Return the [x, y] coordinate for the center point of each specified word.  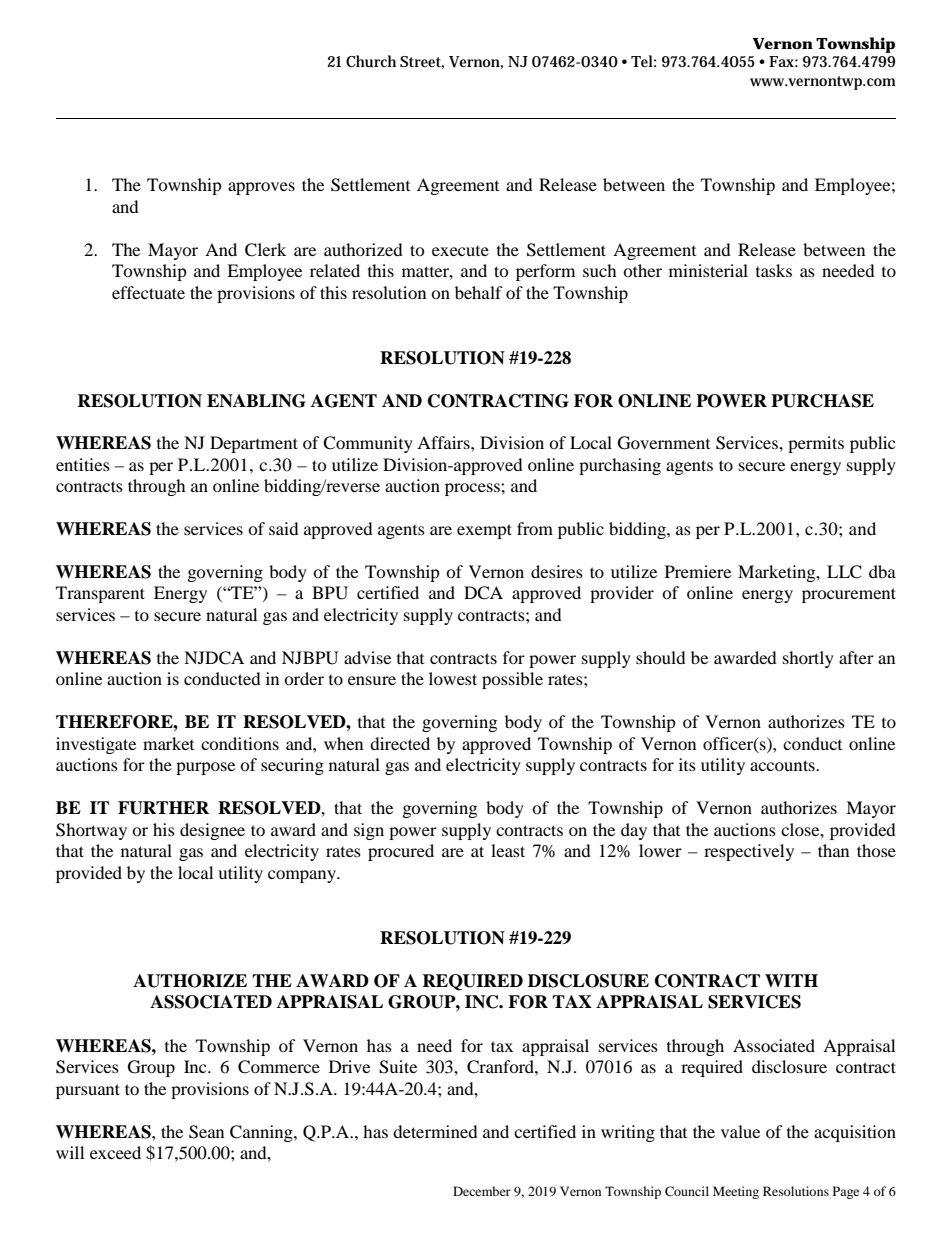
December [482, 1191]
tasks [774, 270]
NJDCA [214, 658]
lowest [453, 678]
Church [371, 61]
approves [261, 188]
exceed [115, 1152]
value [740, 1131]
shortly [808, 659]
